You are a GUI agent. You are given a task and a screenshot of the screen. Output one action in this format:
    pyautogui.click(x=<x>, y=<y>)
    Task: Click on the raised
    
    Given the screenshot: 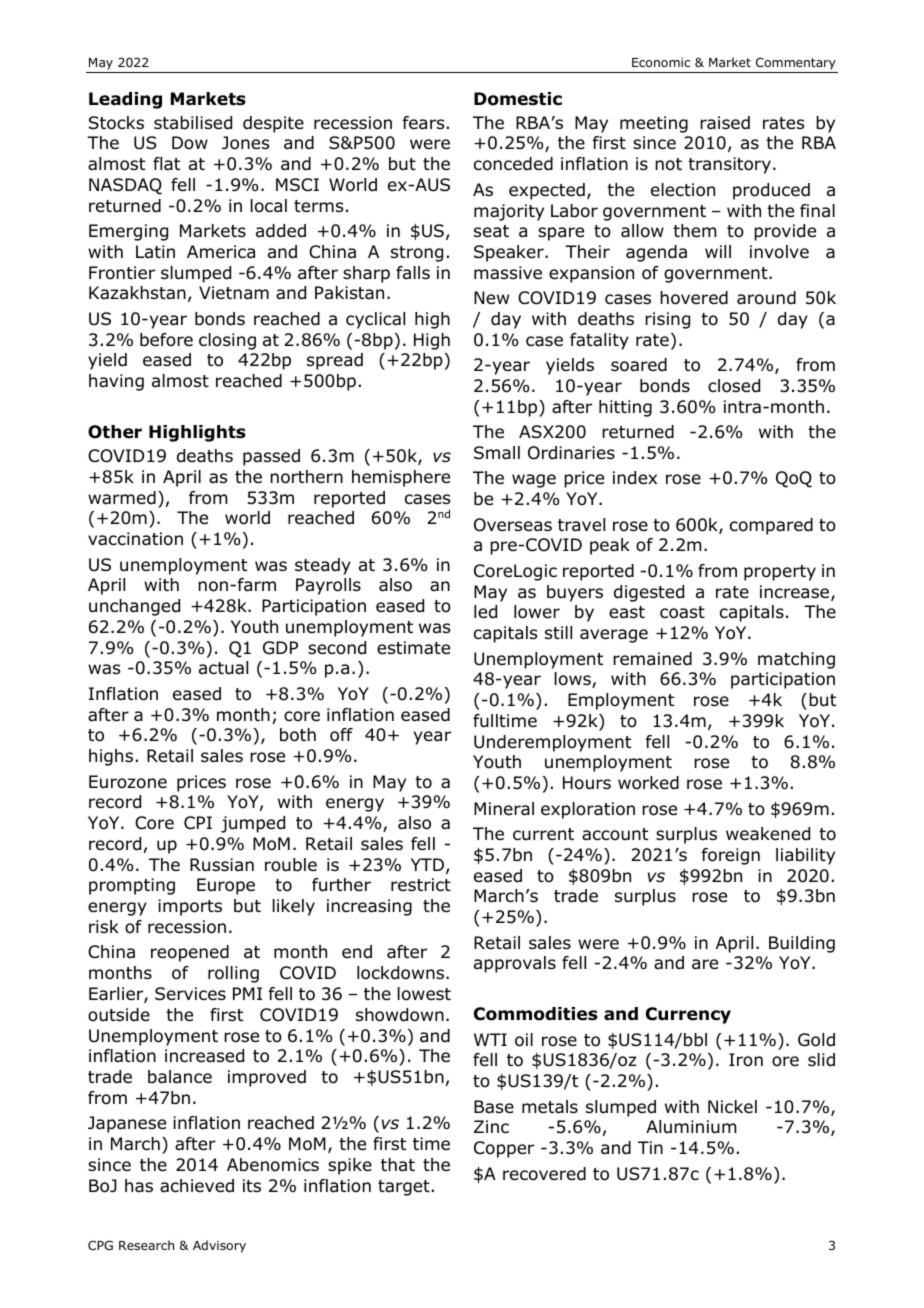 What is the action you would take?
    pyautogui.click(x=725, y=123)
